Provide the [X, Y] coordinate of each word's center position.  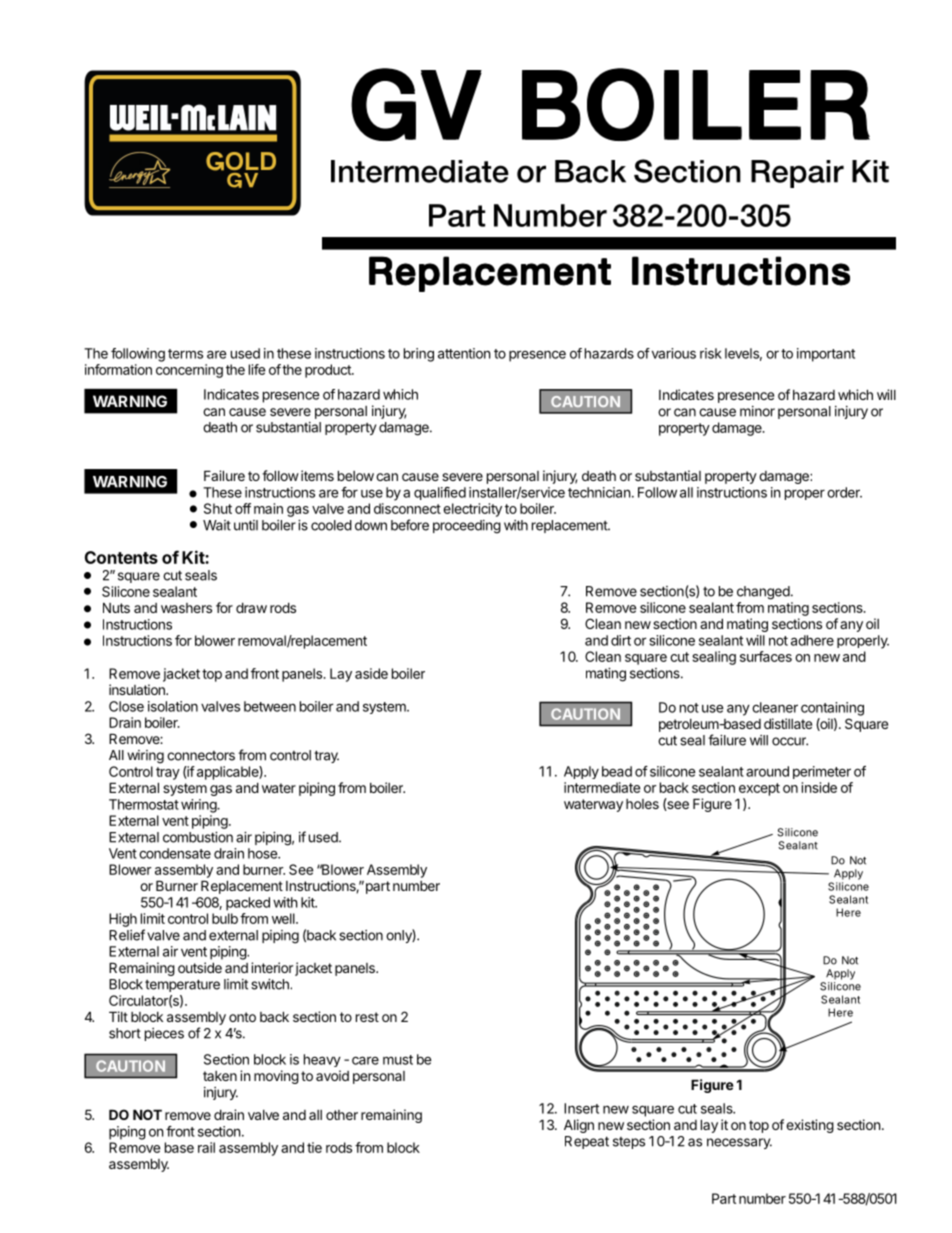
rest [367, 1017]
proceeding [467, 527]
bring [419, 355]
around [767, 771]
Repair [797, 174]
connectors [201, 756]
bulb [225, 918]
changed [763, 593]
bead [617, 771]
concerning [189, 371]
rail [206, 1147]
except [759, 789]
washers [186, 608]
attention [464, 353]
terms [185, 354]
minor [757, 411]
